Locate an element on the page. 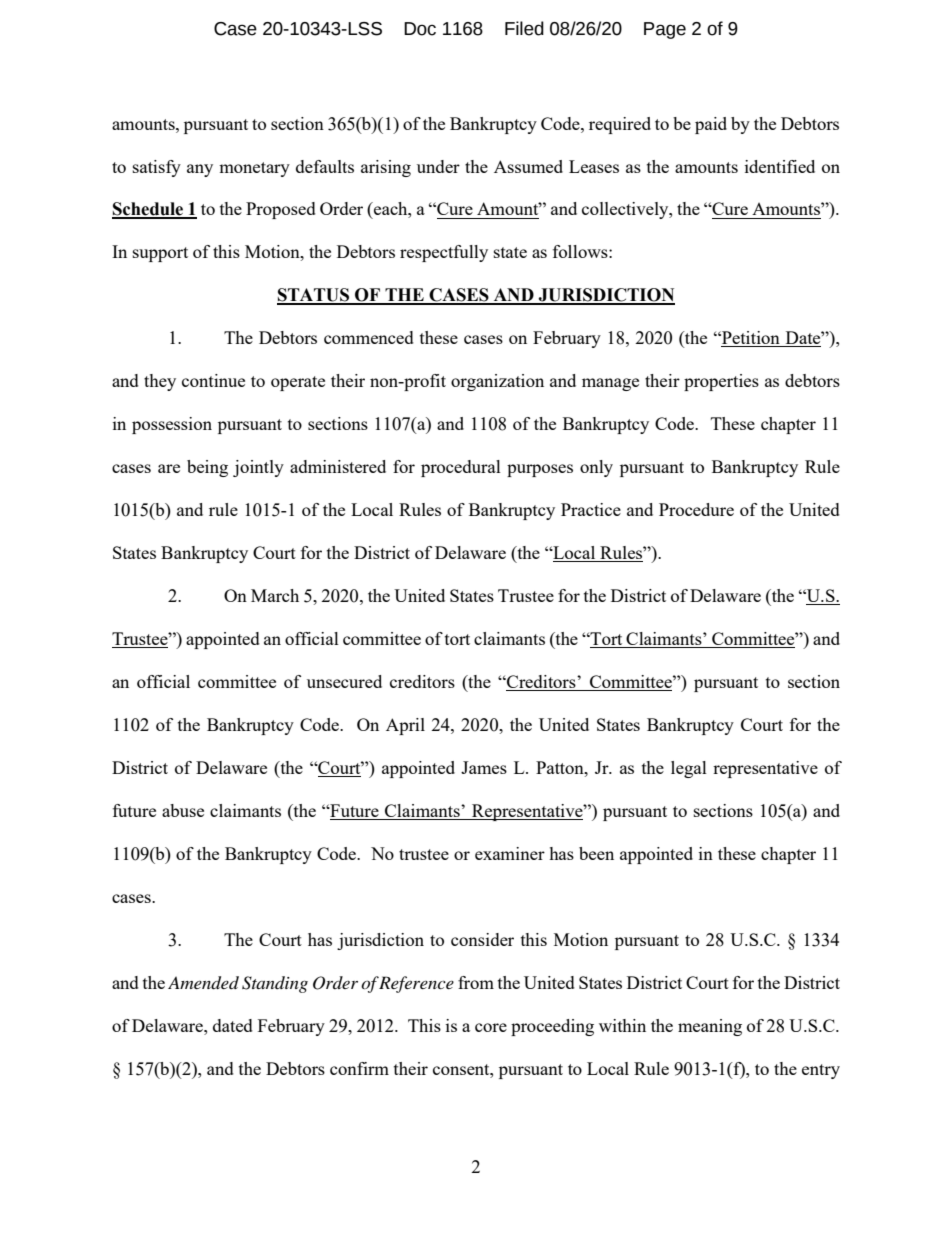  continue is located at coordinates (213, 380).
